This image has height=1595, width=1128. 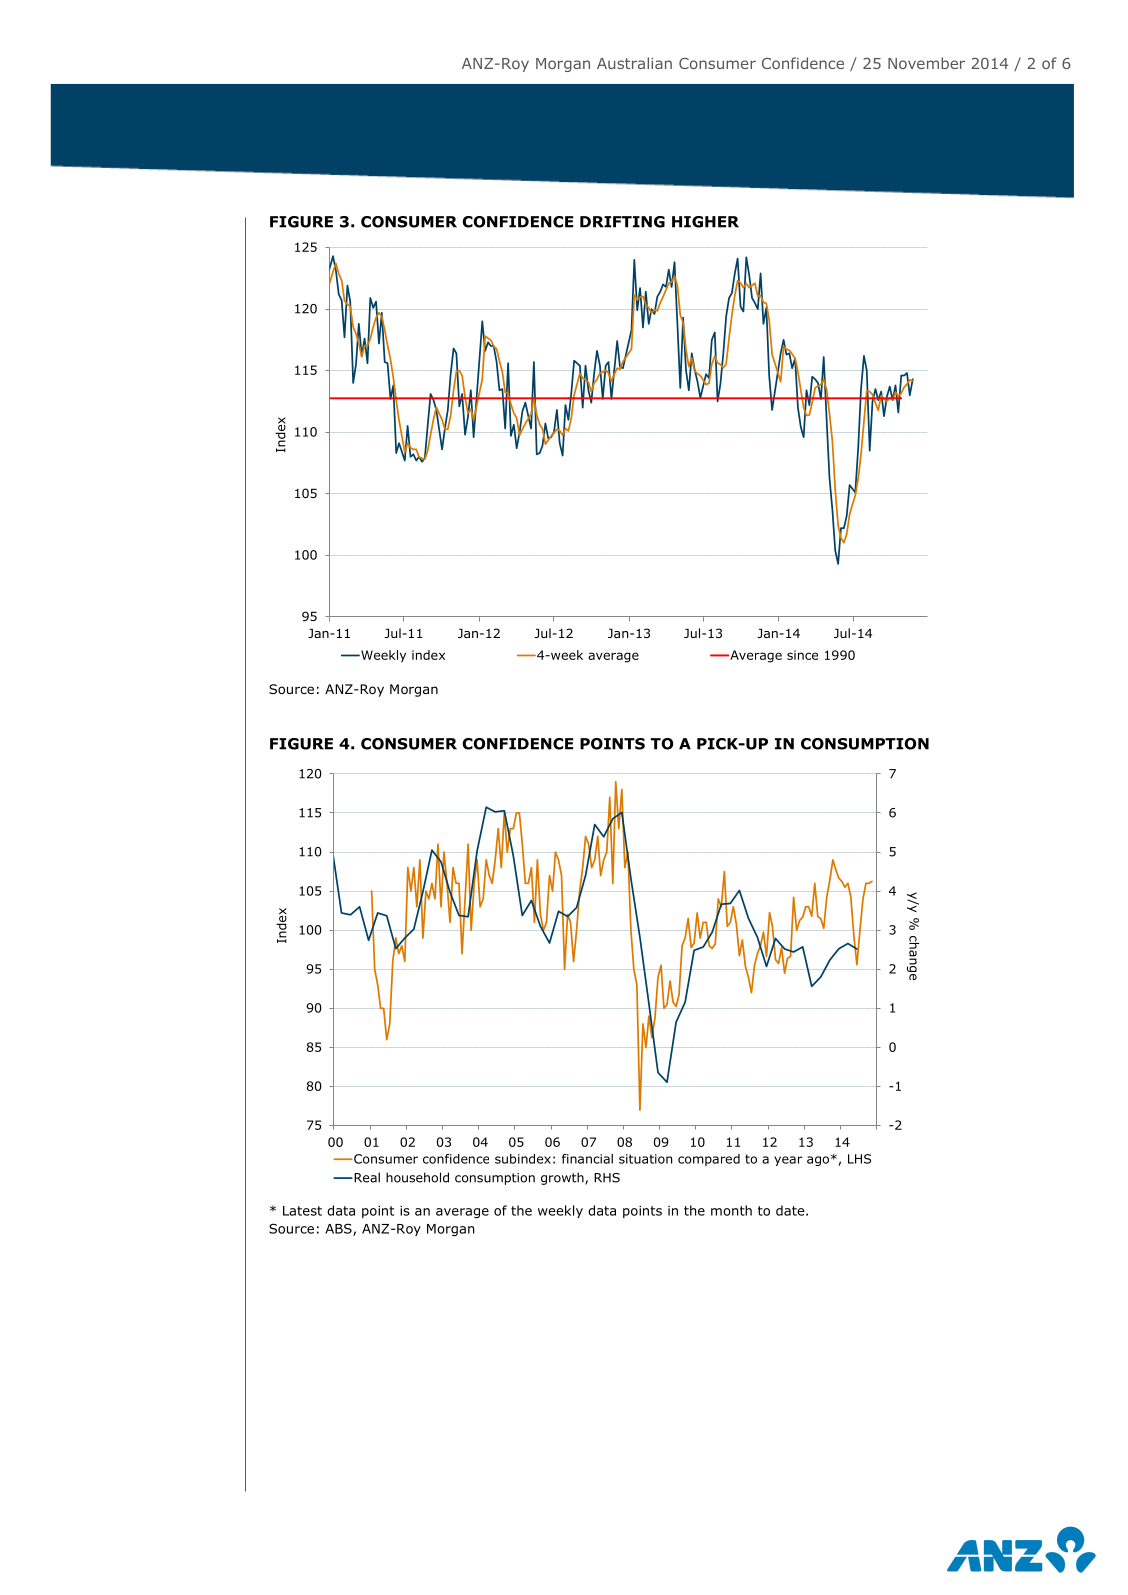 I want to click on financial, so click(x=587, y=1159).
